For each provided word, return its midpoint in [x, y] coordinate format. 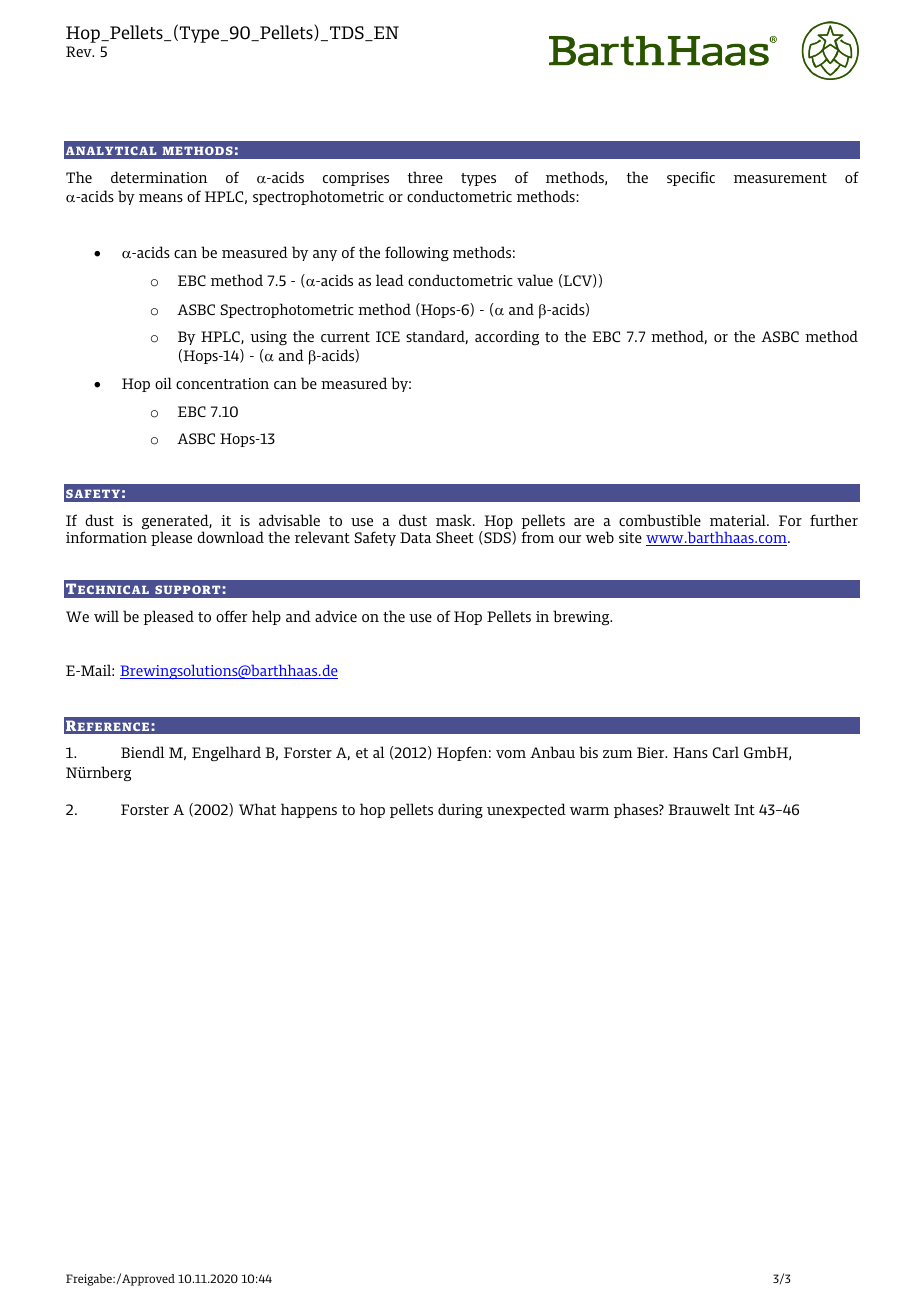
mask [455, 520]
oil [163, 383]
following [417, 253]
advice [336, 616]
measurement [780, 178]
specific [691, 178]
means [161, 198]
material [739, 520]
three [425, 177]
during [460, 810]
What [257, 809]
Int [744, 809]
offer [231, 616]
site [630, 537]
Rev [80, 51]
